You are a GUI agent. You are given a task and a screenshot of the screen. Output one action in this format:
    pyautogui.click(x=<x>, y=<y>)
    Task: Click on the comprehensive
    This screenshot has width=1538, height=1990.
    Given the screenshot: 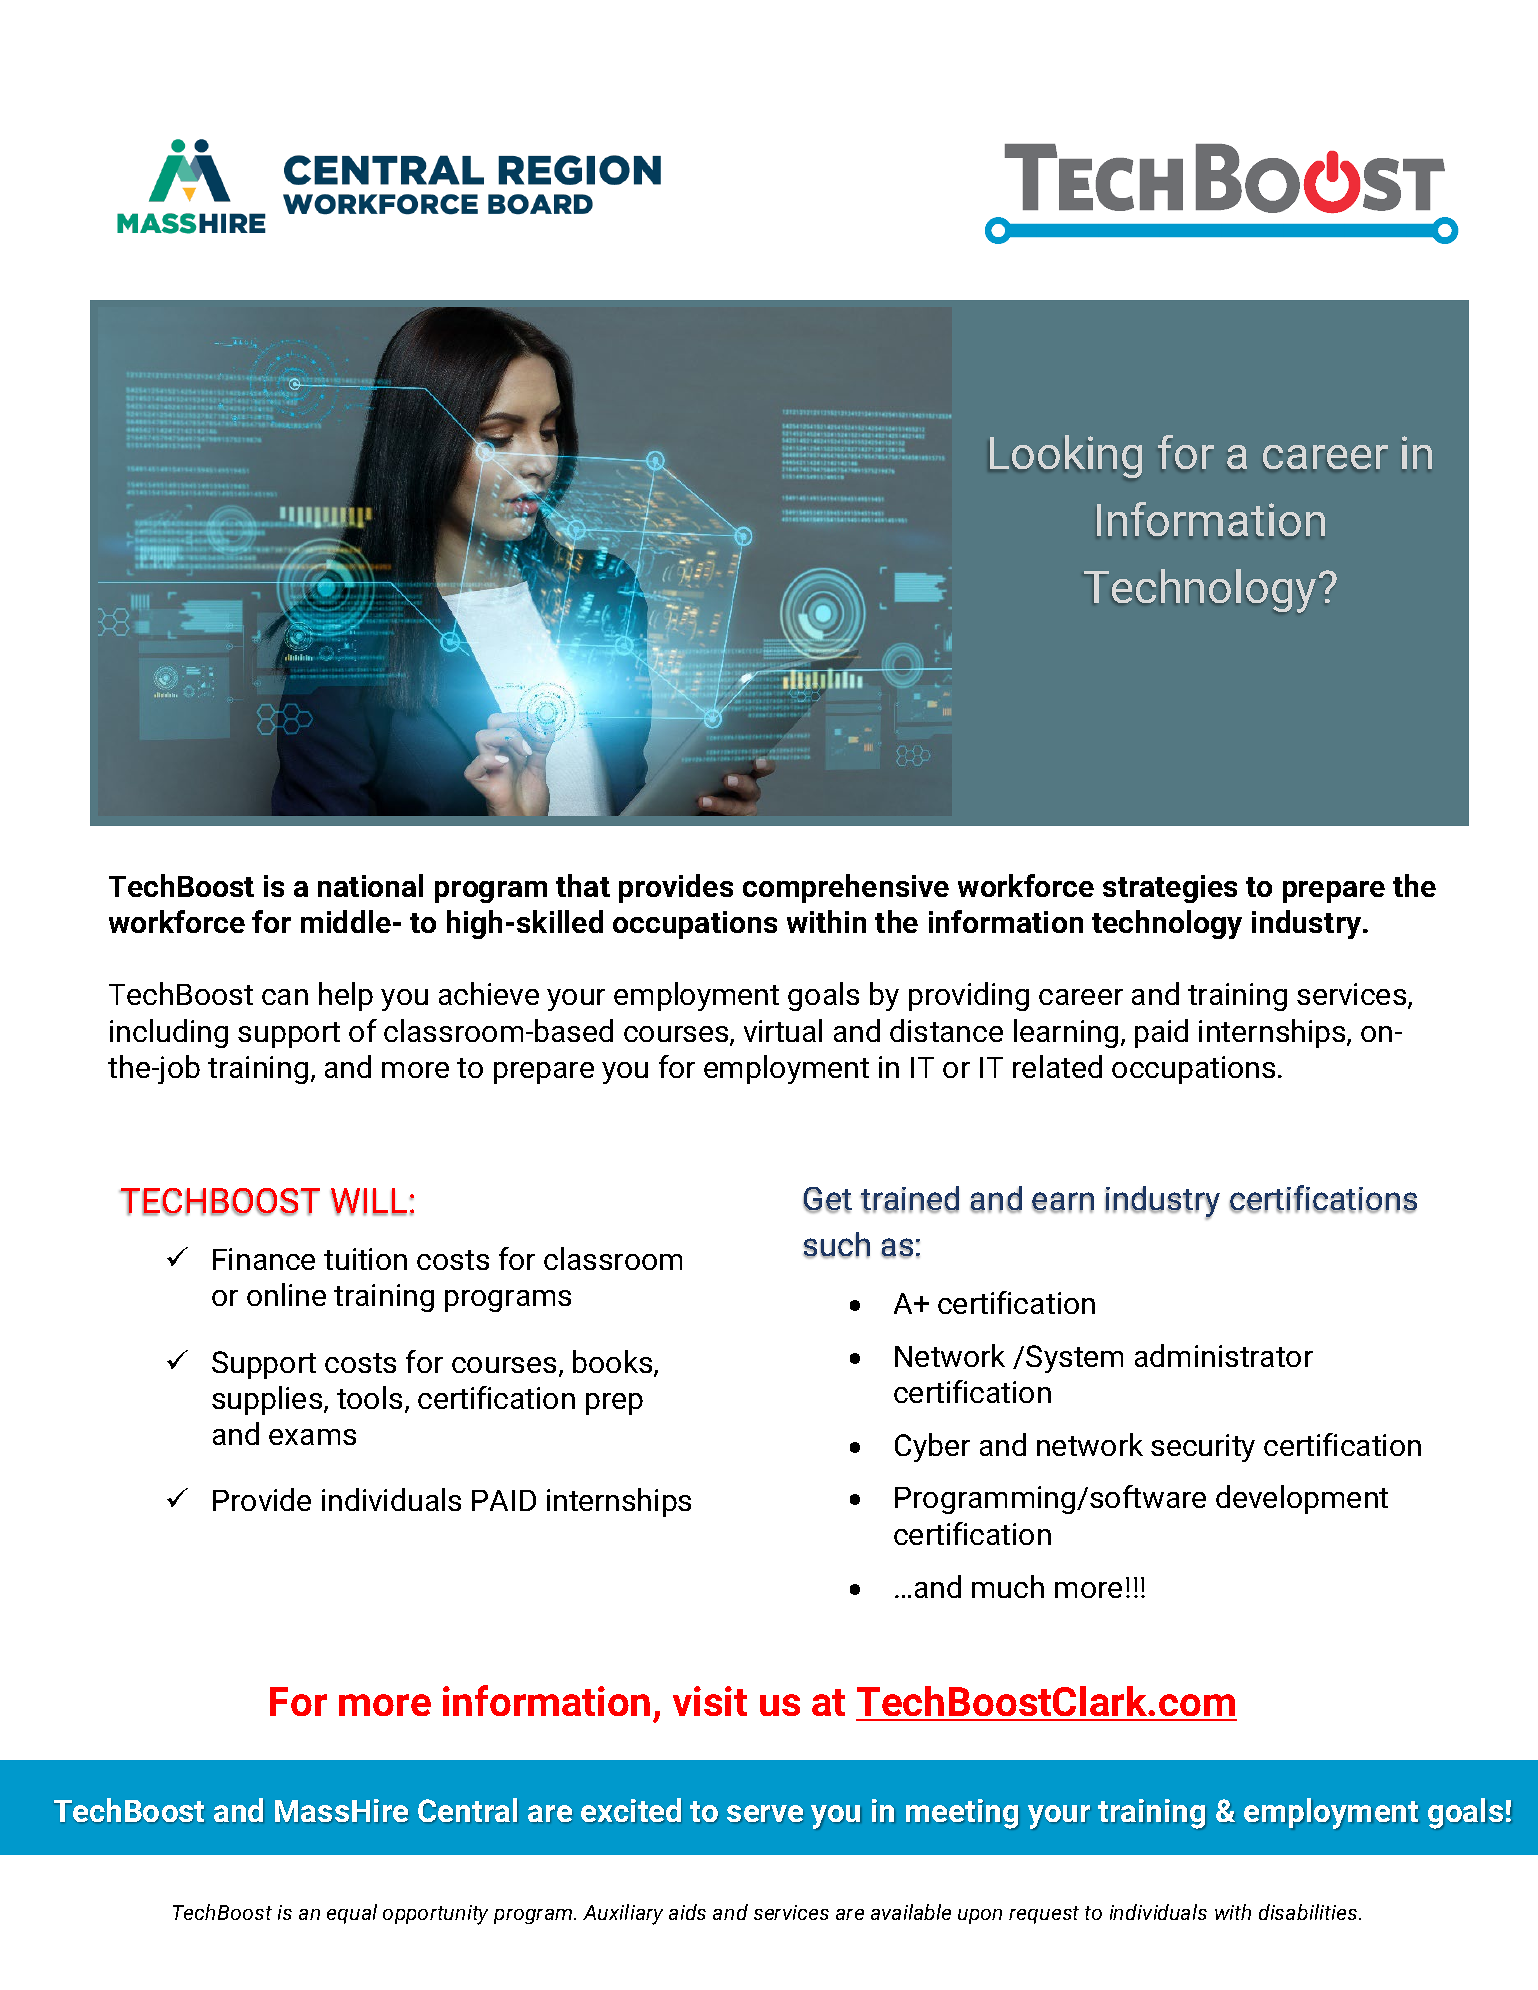 What is the action you would take?
    pyautogui.click(x=846, y=888)
